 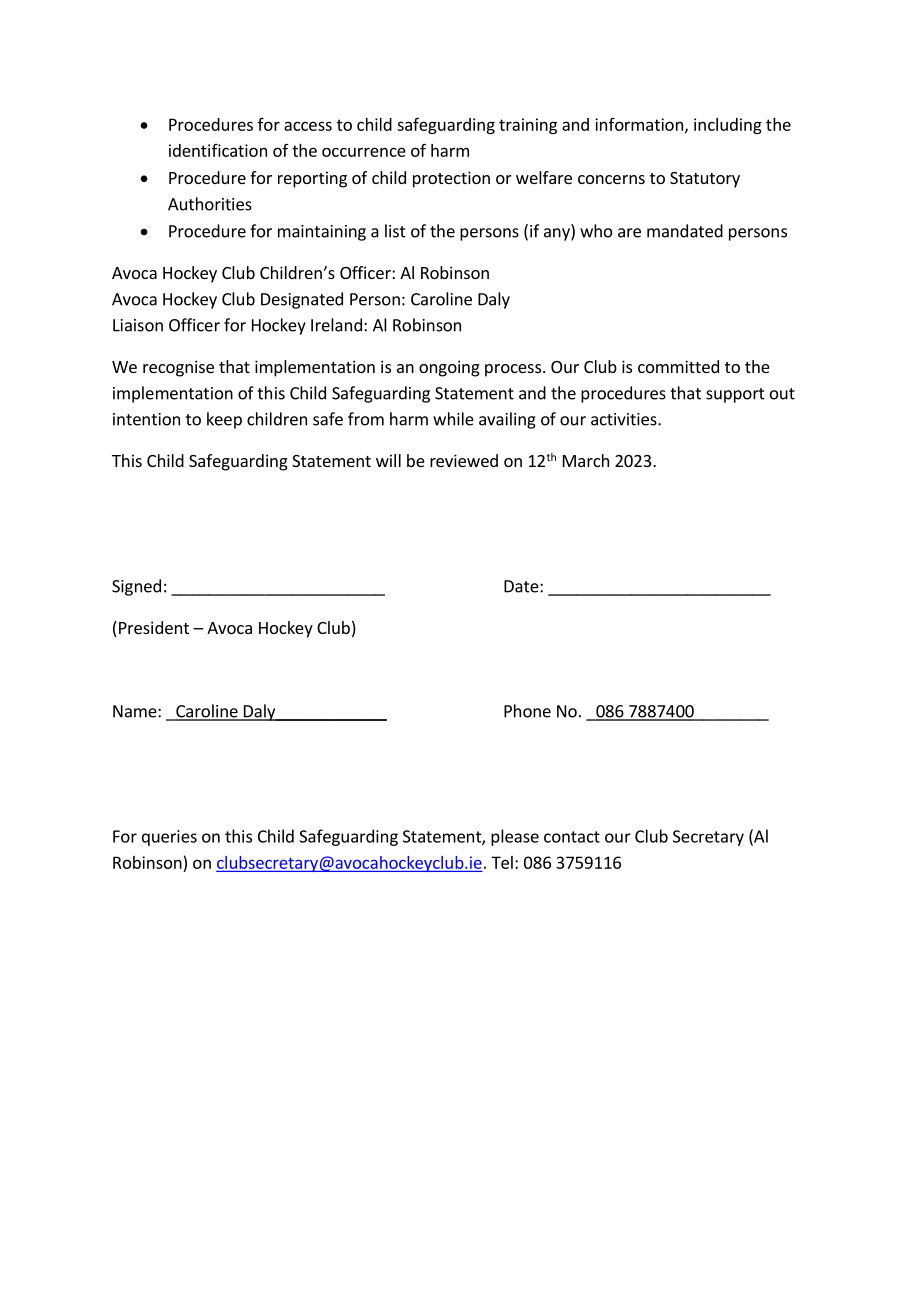 What do you see at coordinates (728, 126) in the screenshot?
I see `including` at bounding box center [728, 126].
